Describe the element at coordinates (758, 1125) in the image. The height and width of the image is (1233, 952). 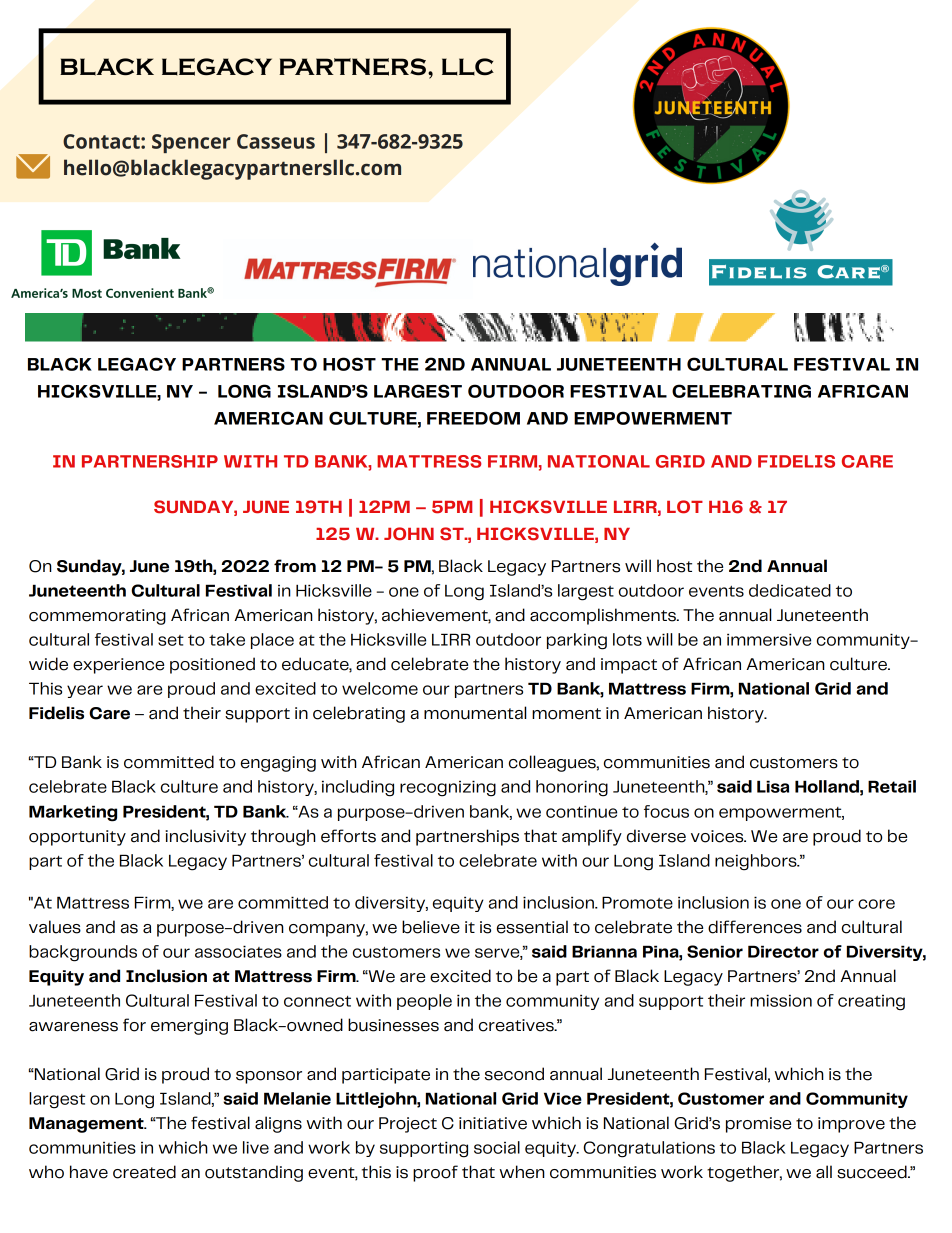
I see `promise` at that location.
